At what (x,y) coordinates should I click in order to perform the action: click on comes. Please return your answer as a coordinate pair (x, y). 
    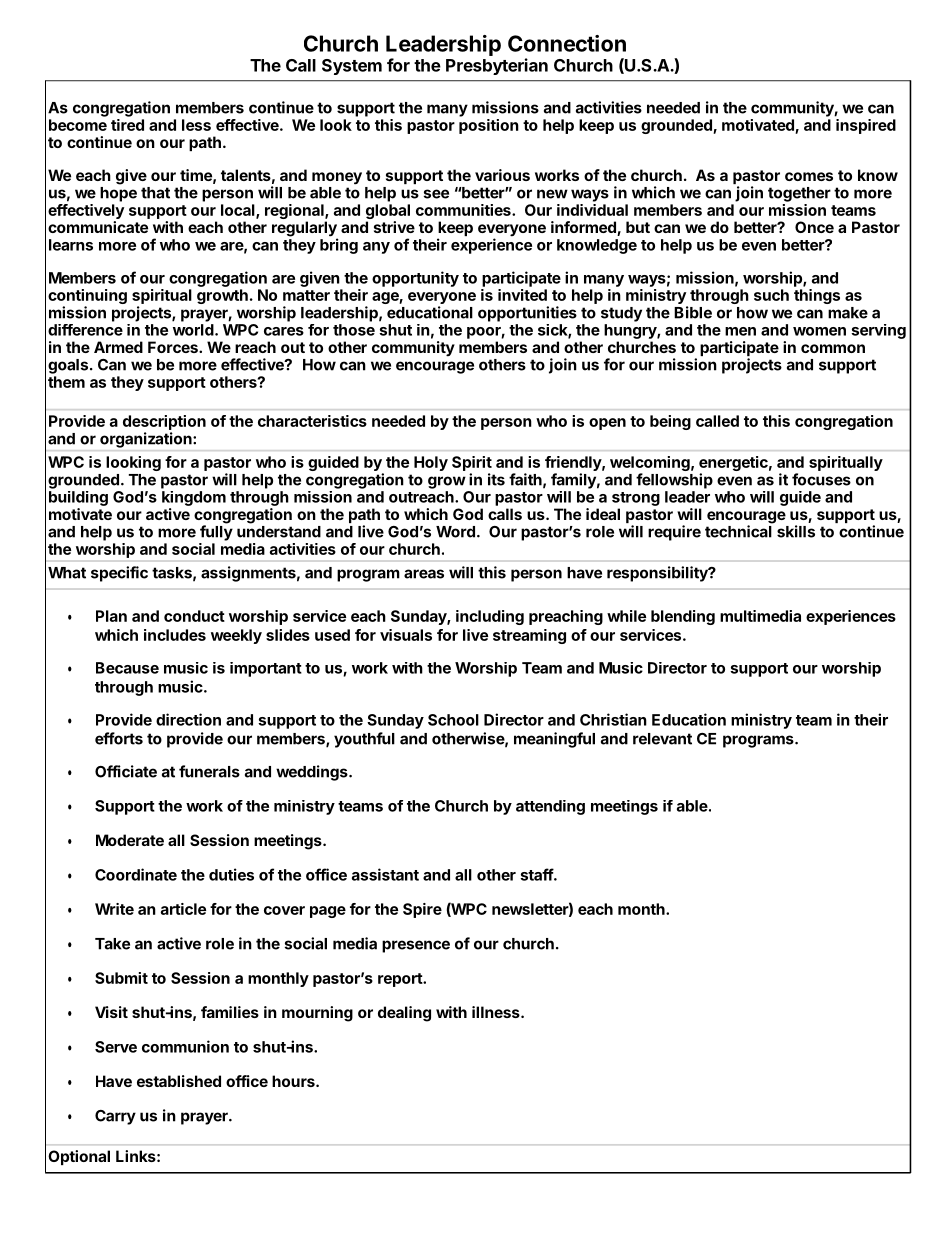
    Looking at the image, I should click on (809, 176).
